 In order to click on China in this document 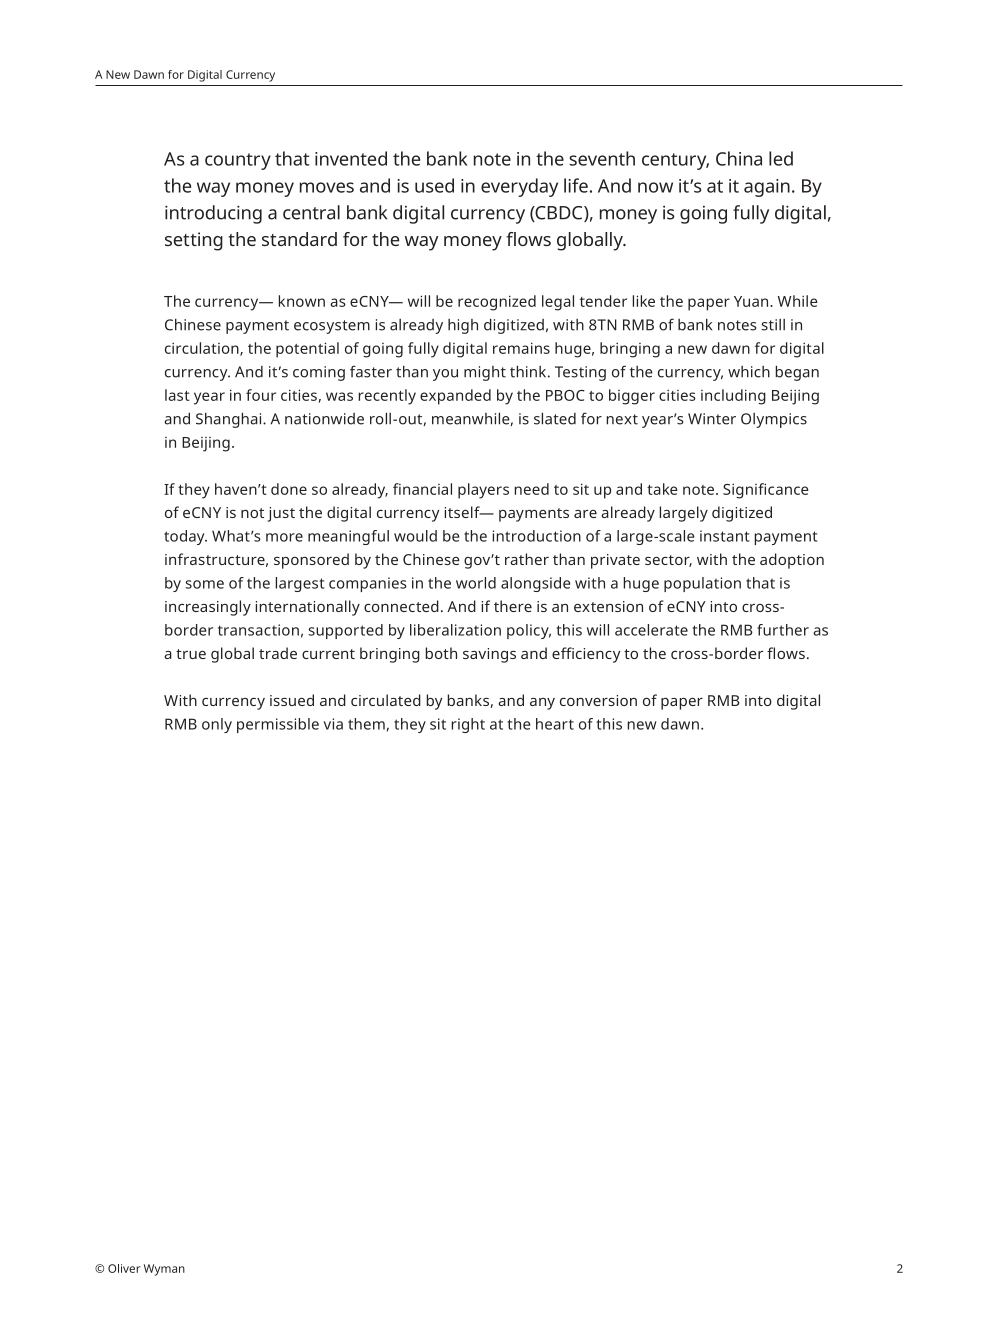, I will do `click(739, 158)`.
